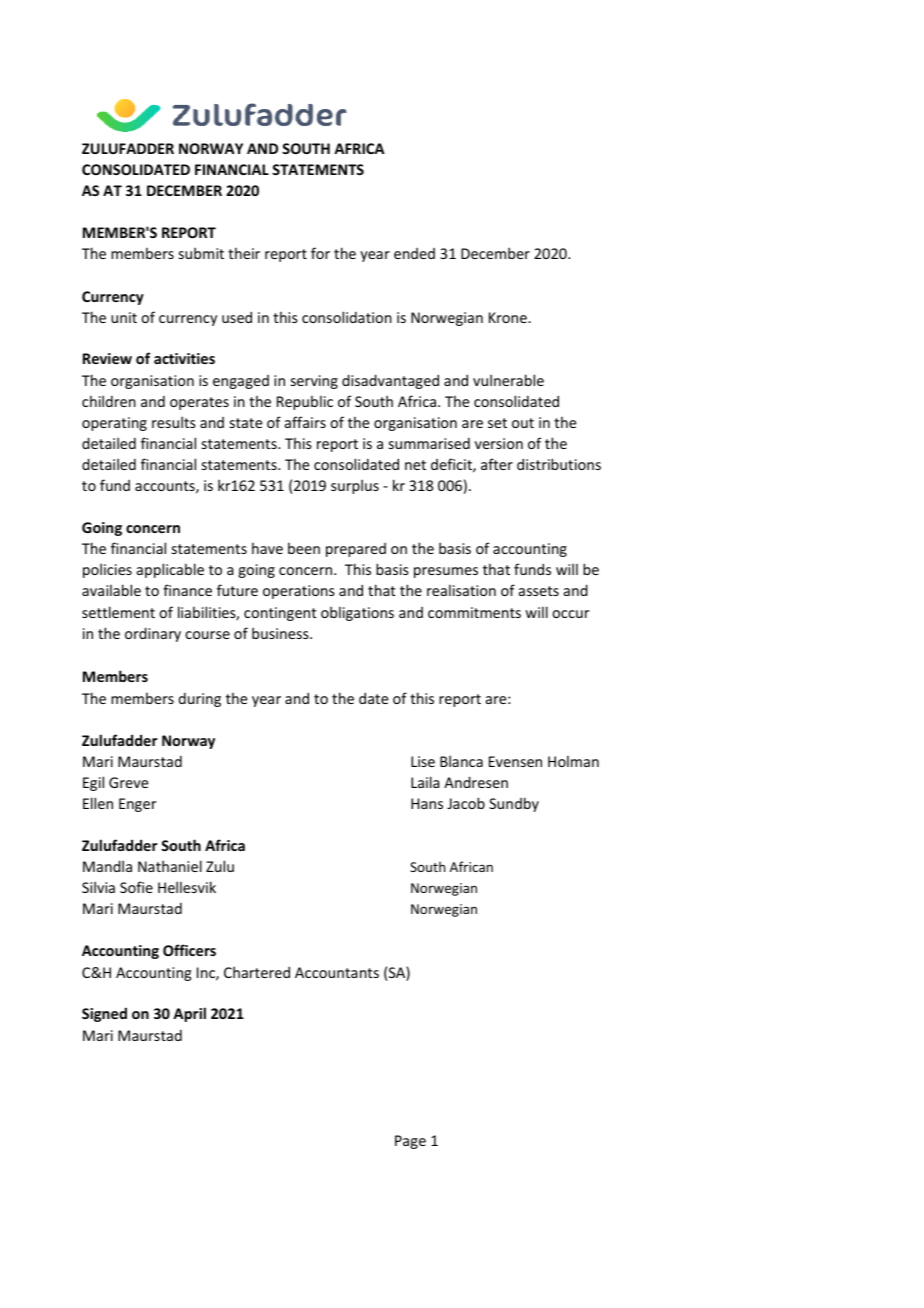 Image resolution: width=924 pixels, height=1308 pixels. What do you see at coordinates (414, 253) in the page?
I see `ended` at bounding box center [414, 253].
